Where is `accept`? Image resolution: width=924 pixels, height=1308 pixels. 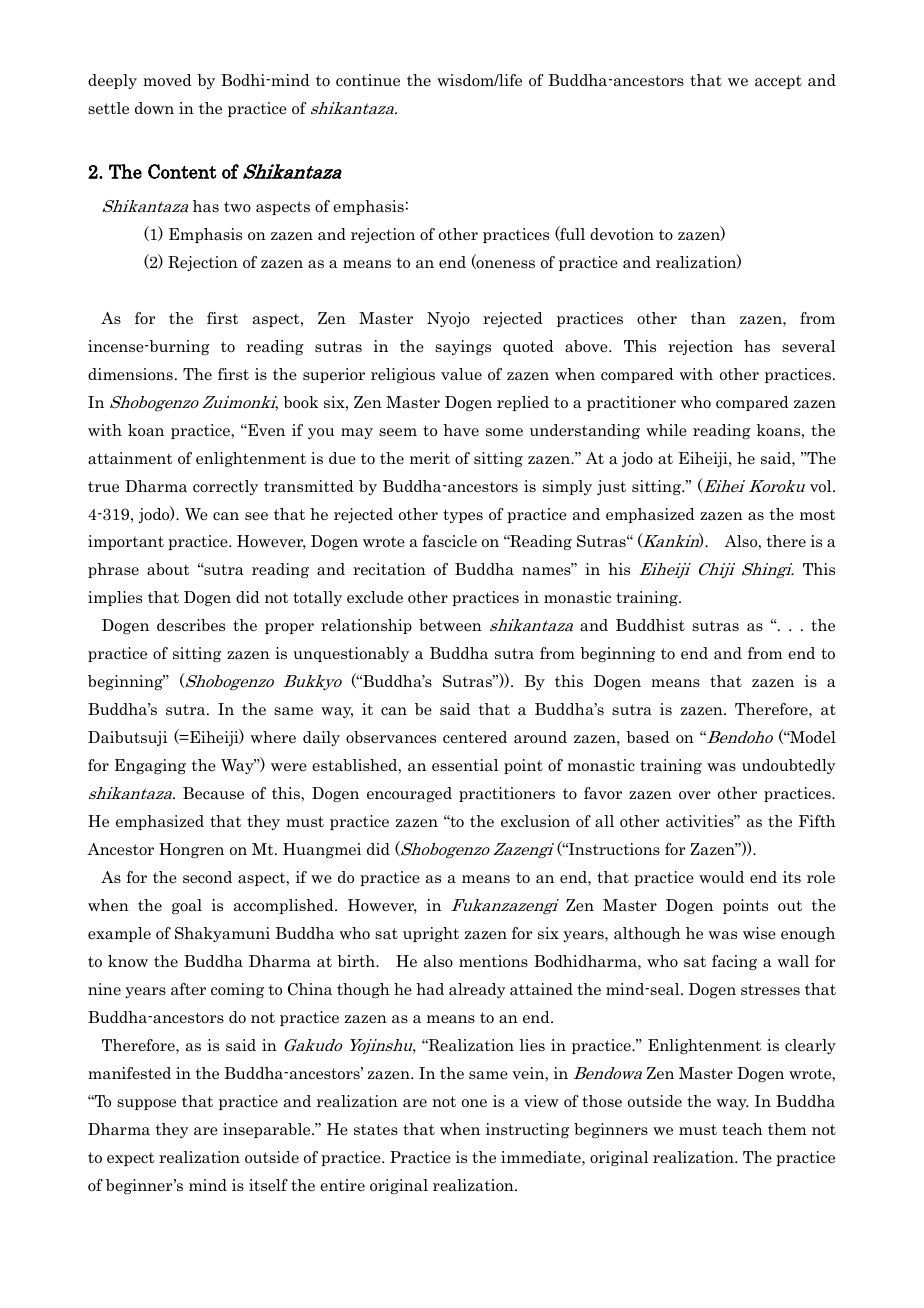
accept is located at coordinates (778, 82).
